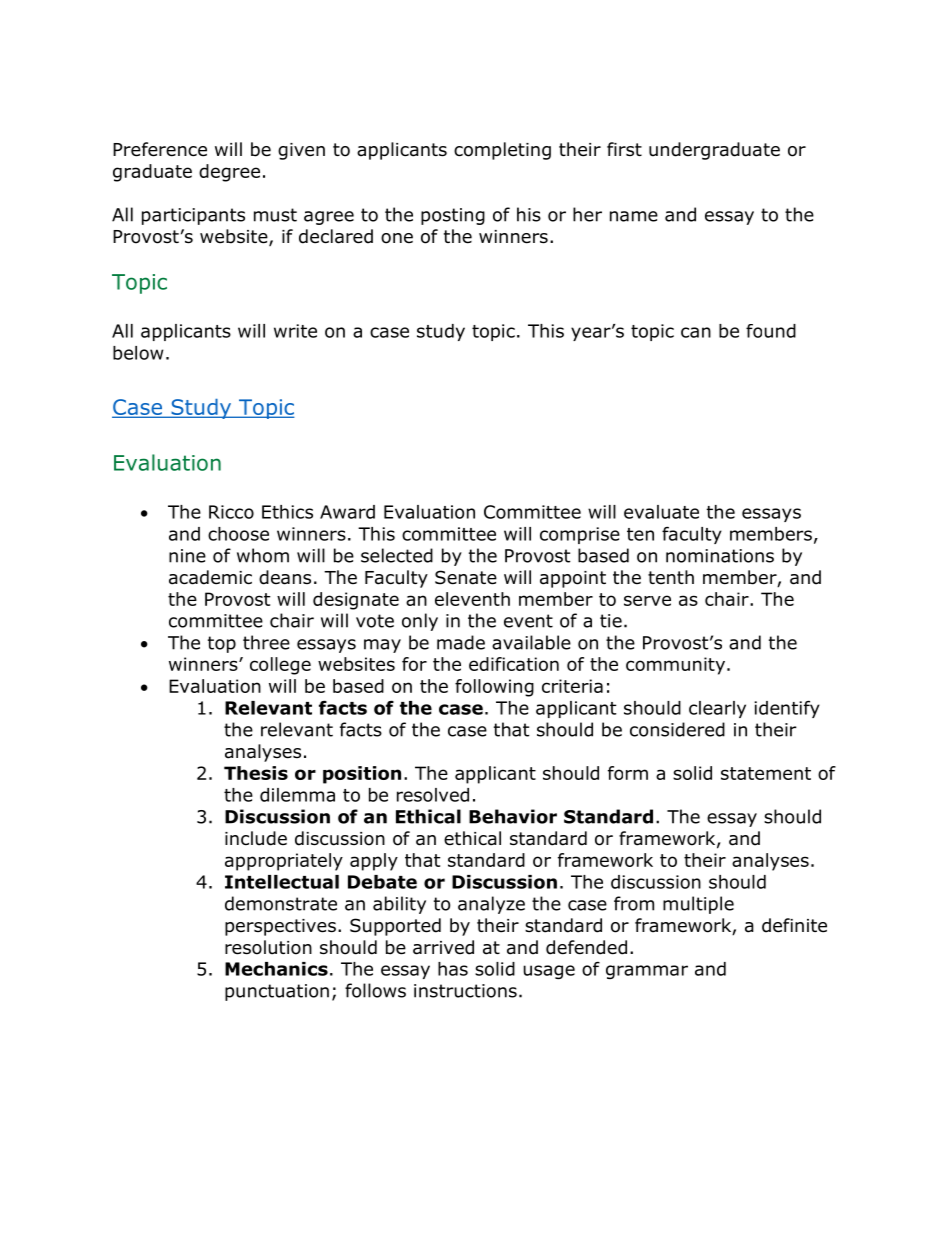  Describe the element at coordinates (502, 151) in the document. I see `completing` at that location.
